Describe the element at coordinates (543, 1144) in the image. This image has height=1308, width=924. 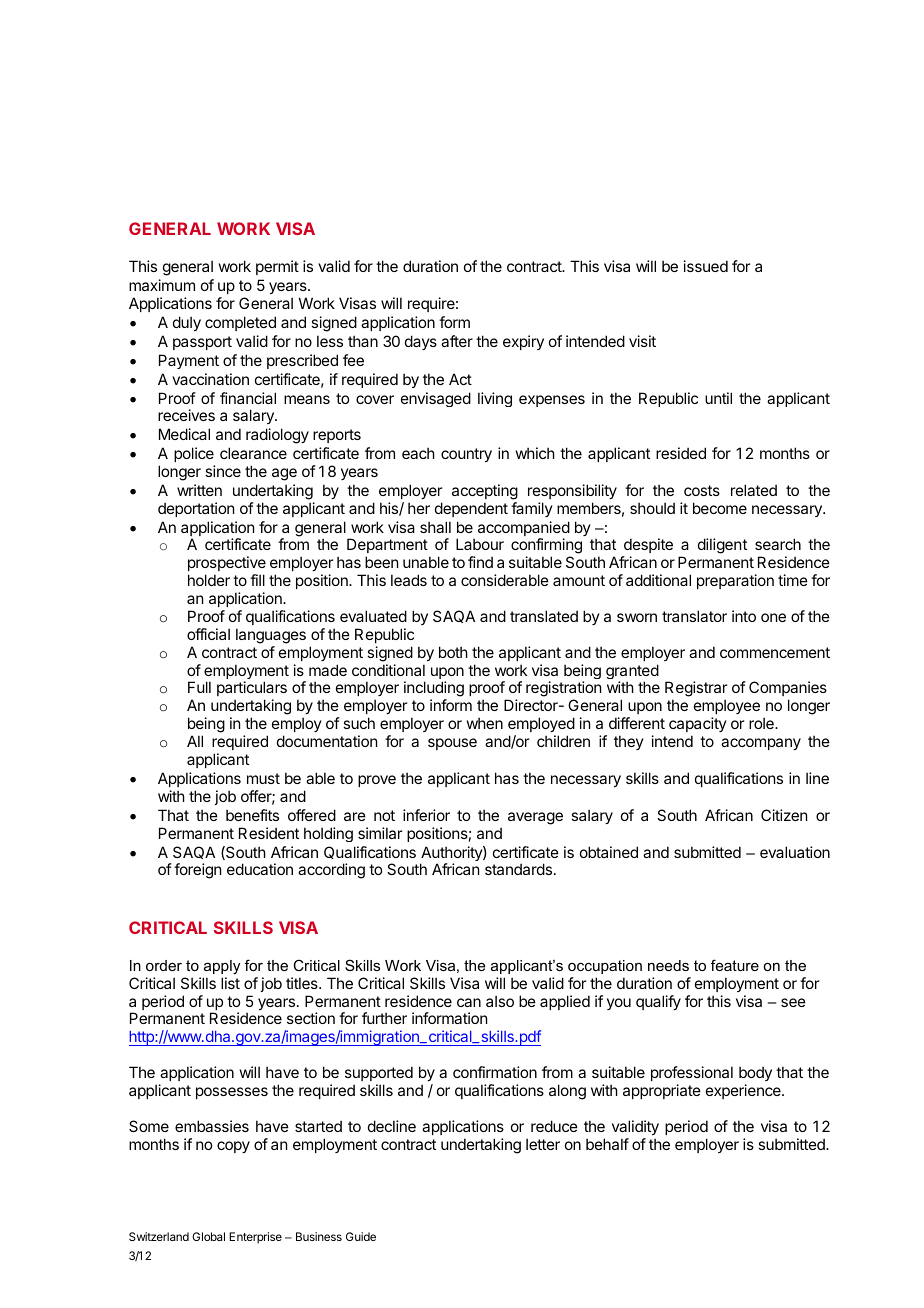
I see `letter` at that location.
